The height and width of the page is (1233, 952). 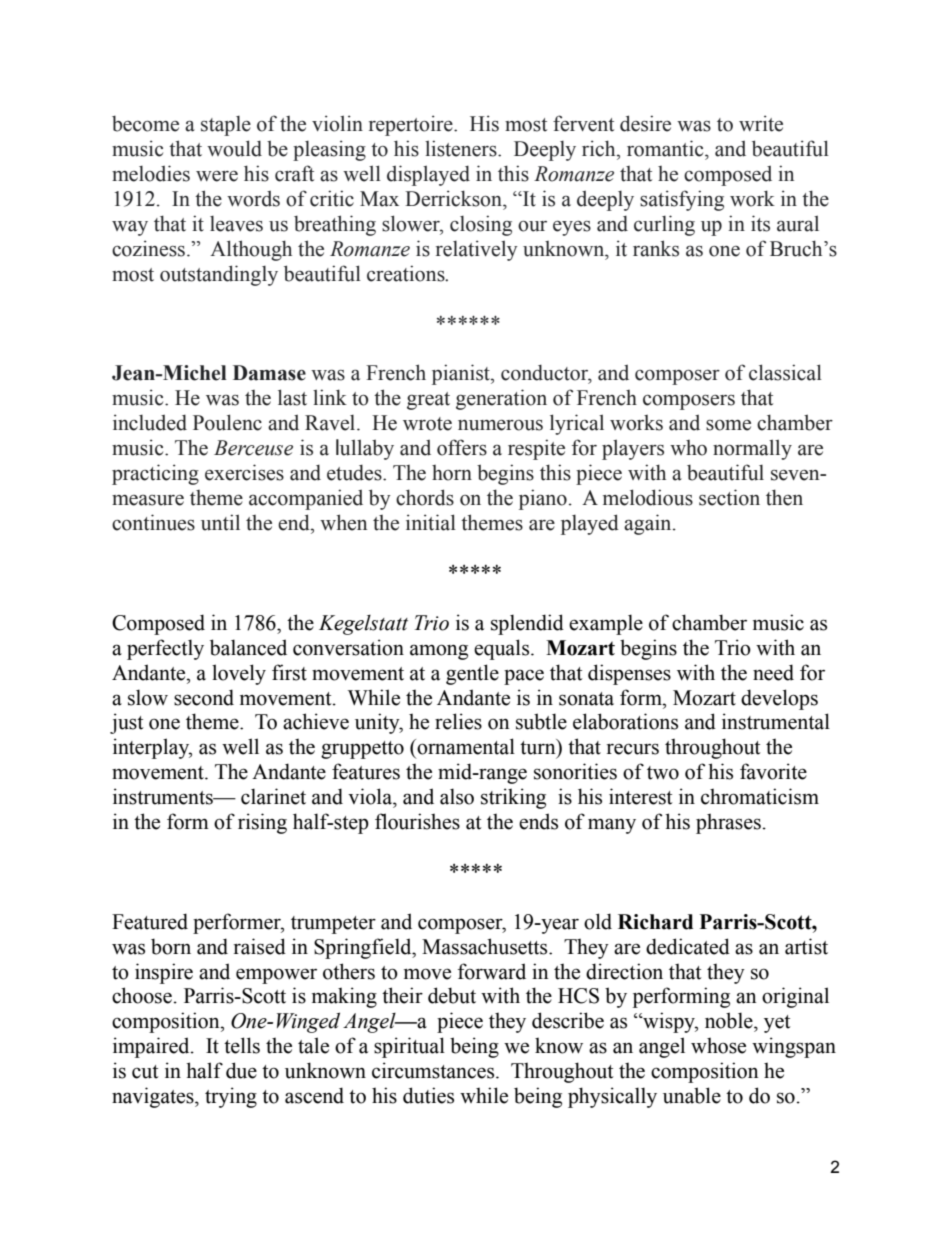 What do you see at coordinates (234, 148) in the page?
I see `would` at bounding box center [234, 148].
